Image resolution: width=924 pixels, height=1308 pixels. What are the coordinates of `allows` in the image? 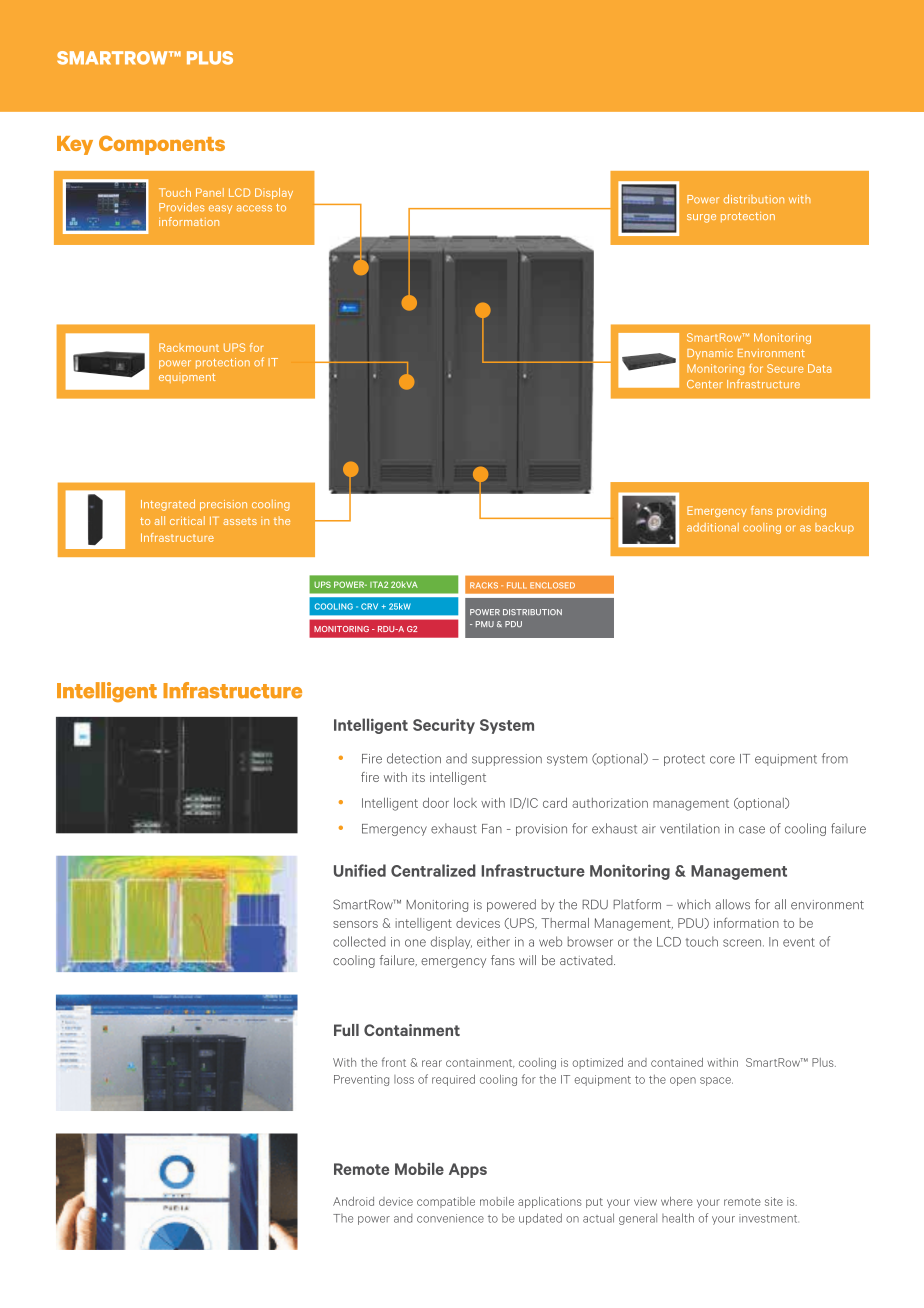 It's located at (732, 904).
